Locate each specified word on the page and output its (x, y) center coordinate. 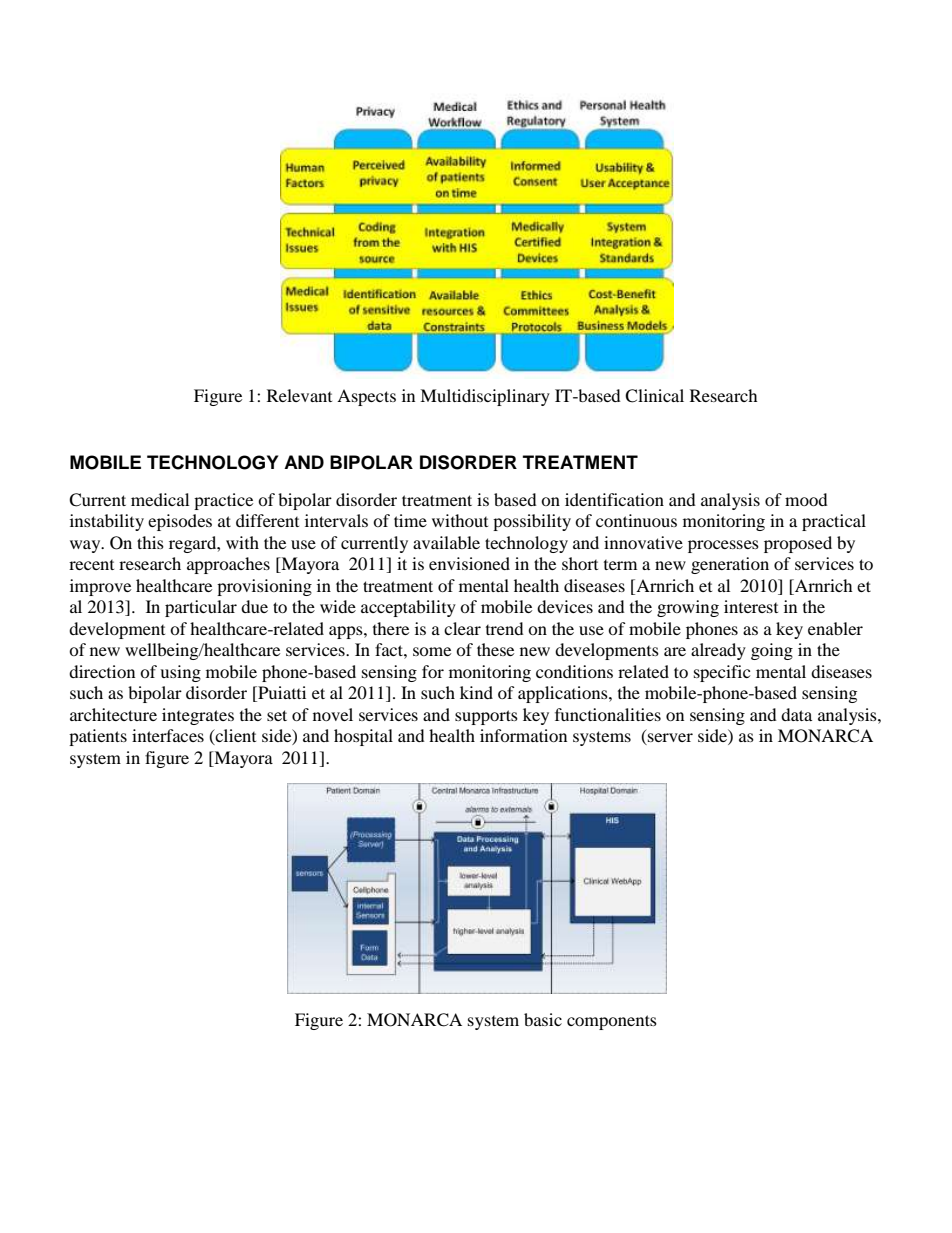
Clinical (654, 396)
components (612, 1022)
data (796, 714)
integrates (198, 716)
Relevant (299, 395)
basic (543, 1019)
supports (486, 717)
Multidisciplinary (485, 397)
